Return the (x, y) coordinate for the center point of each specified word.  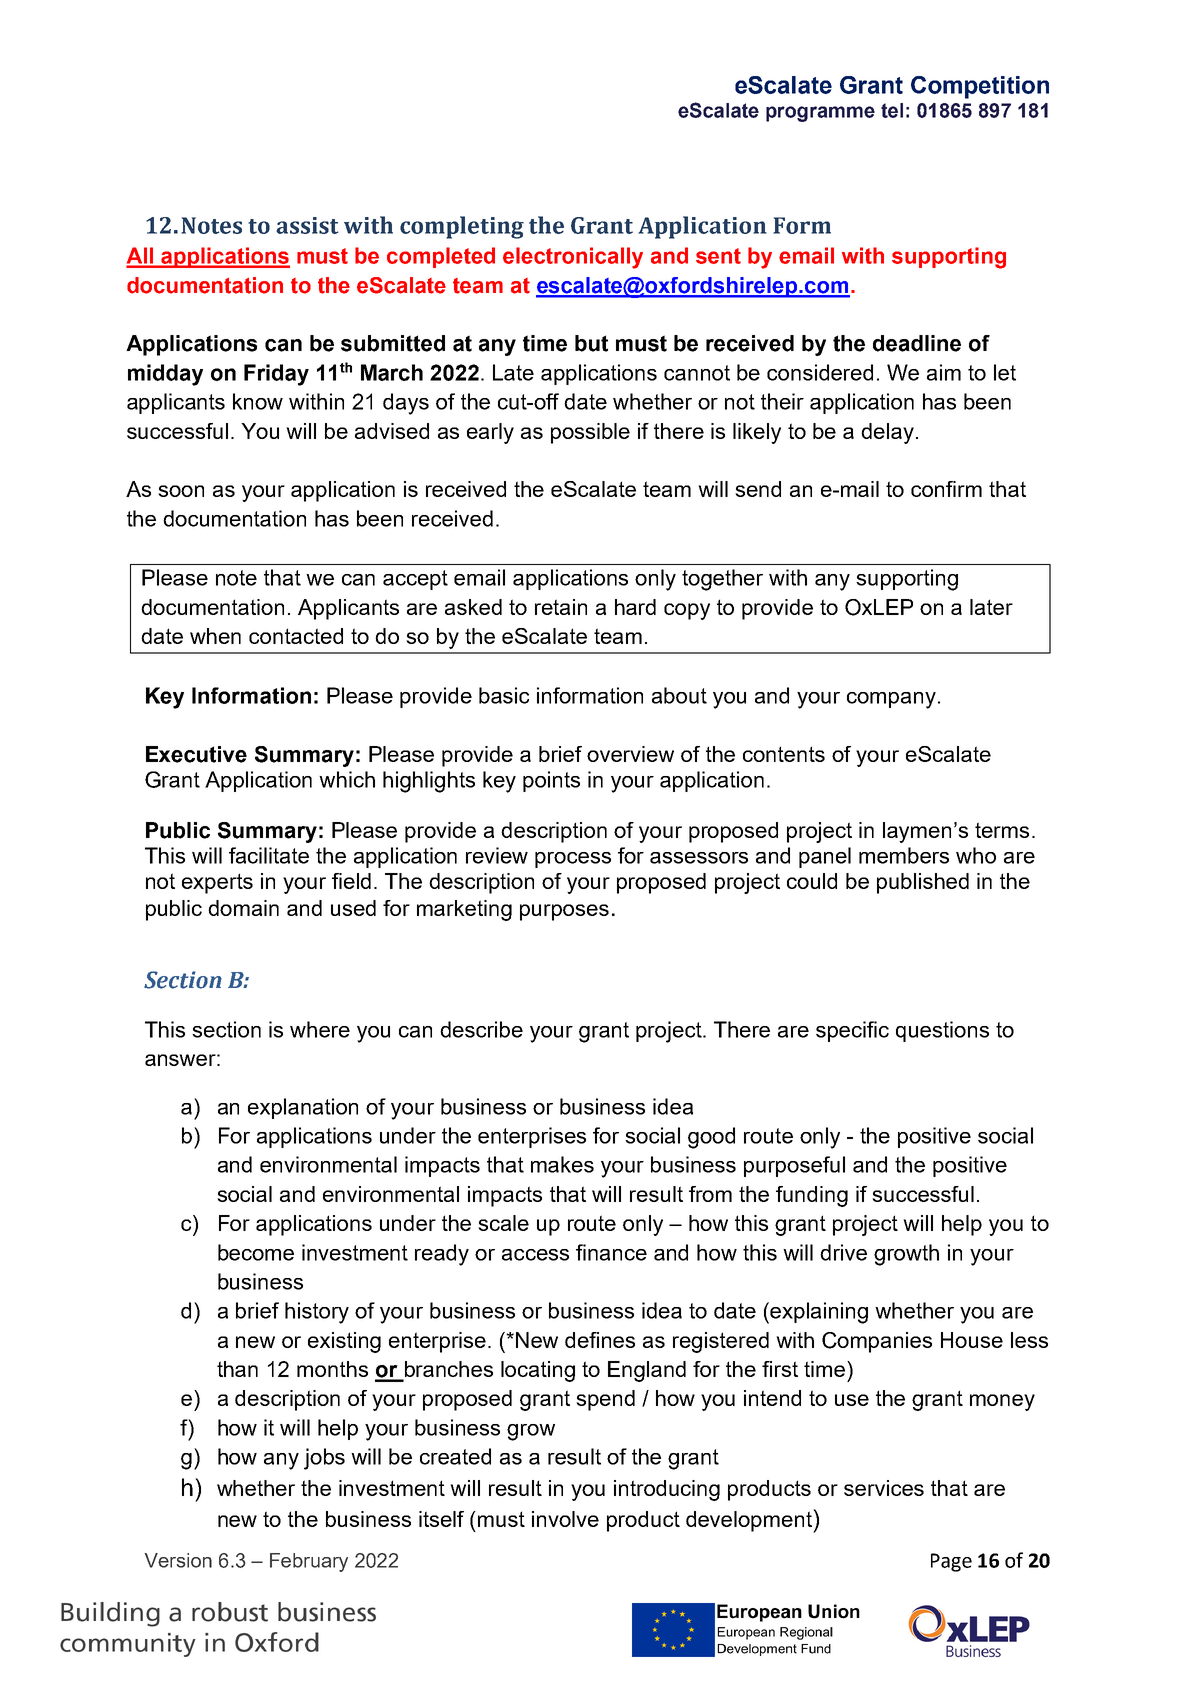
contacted (296, 636)
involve (565, 1519)
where (320, 1029)
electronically (573, 258)
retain (561, 607)
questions (942, 1031)
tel (892, 110)
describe (481, 1029)
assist (307, 225)
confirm (946, 489)
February (309, 1562)
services (884, 1488)
